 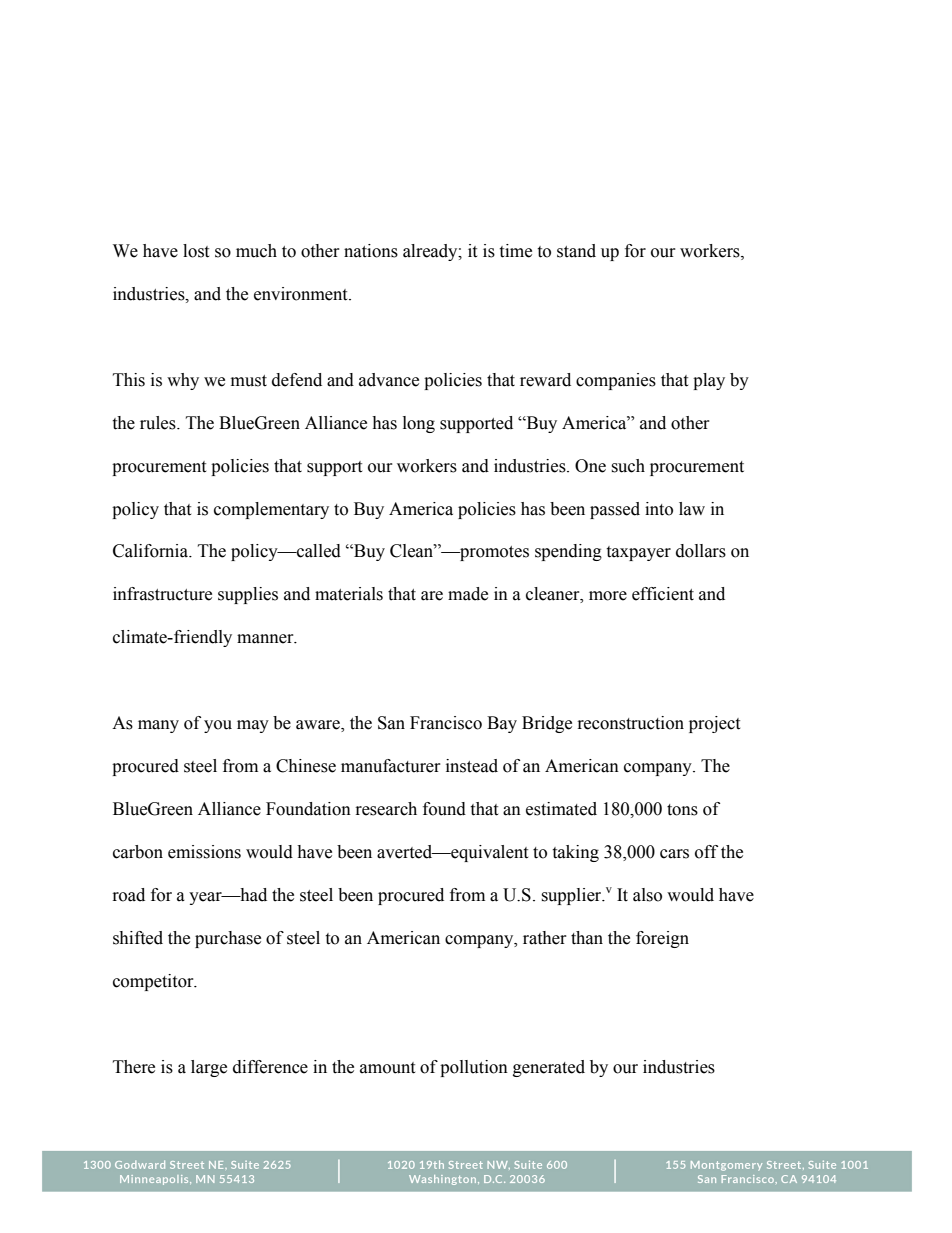 I want to click on manufacturer, so click(x=391, y=766).
